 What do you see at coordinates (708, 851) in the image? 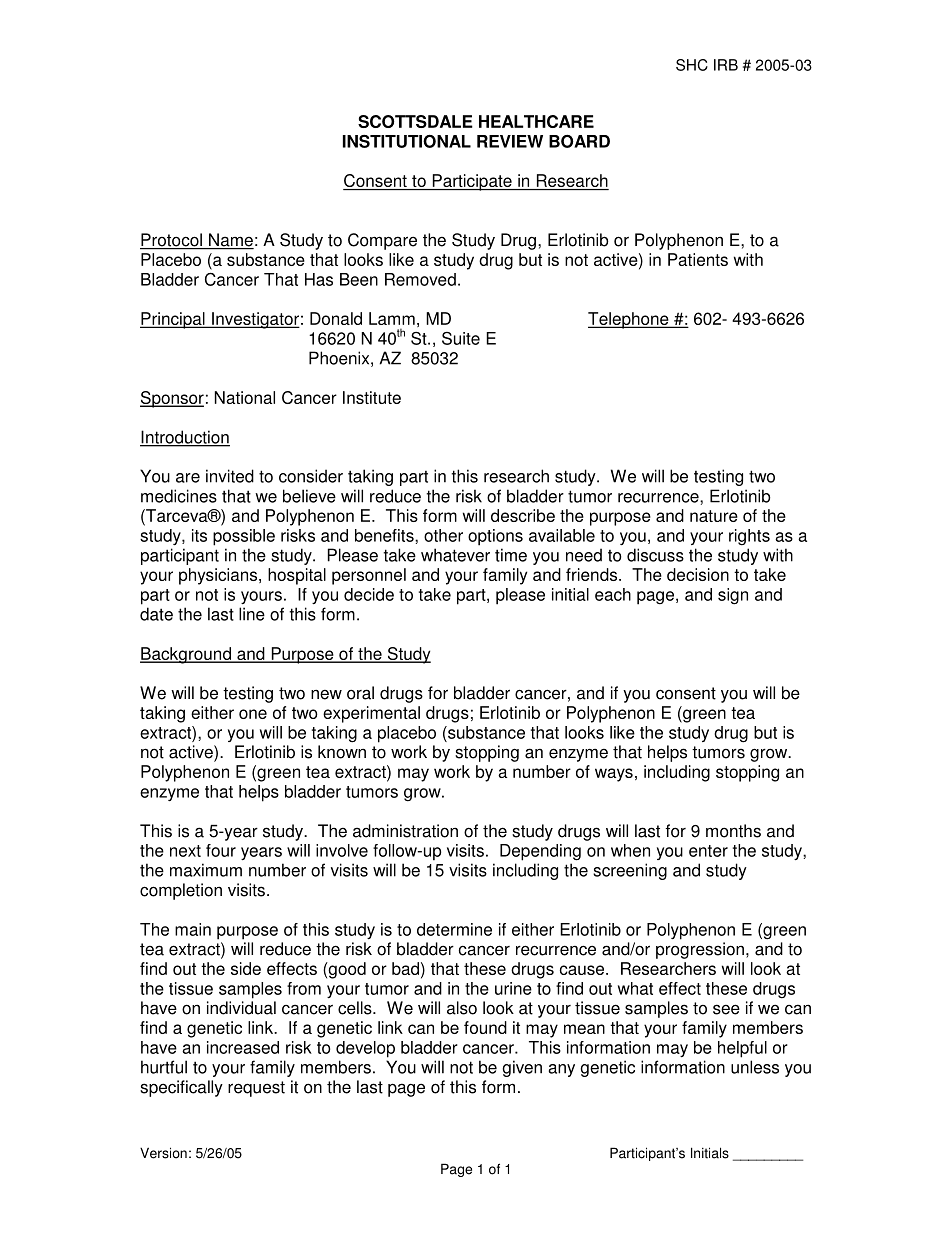
I see `enter` at bounding box center [708, 851].
